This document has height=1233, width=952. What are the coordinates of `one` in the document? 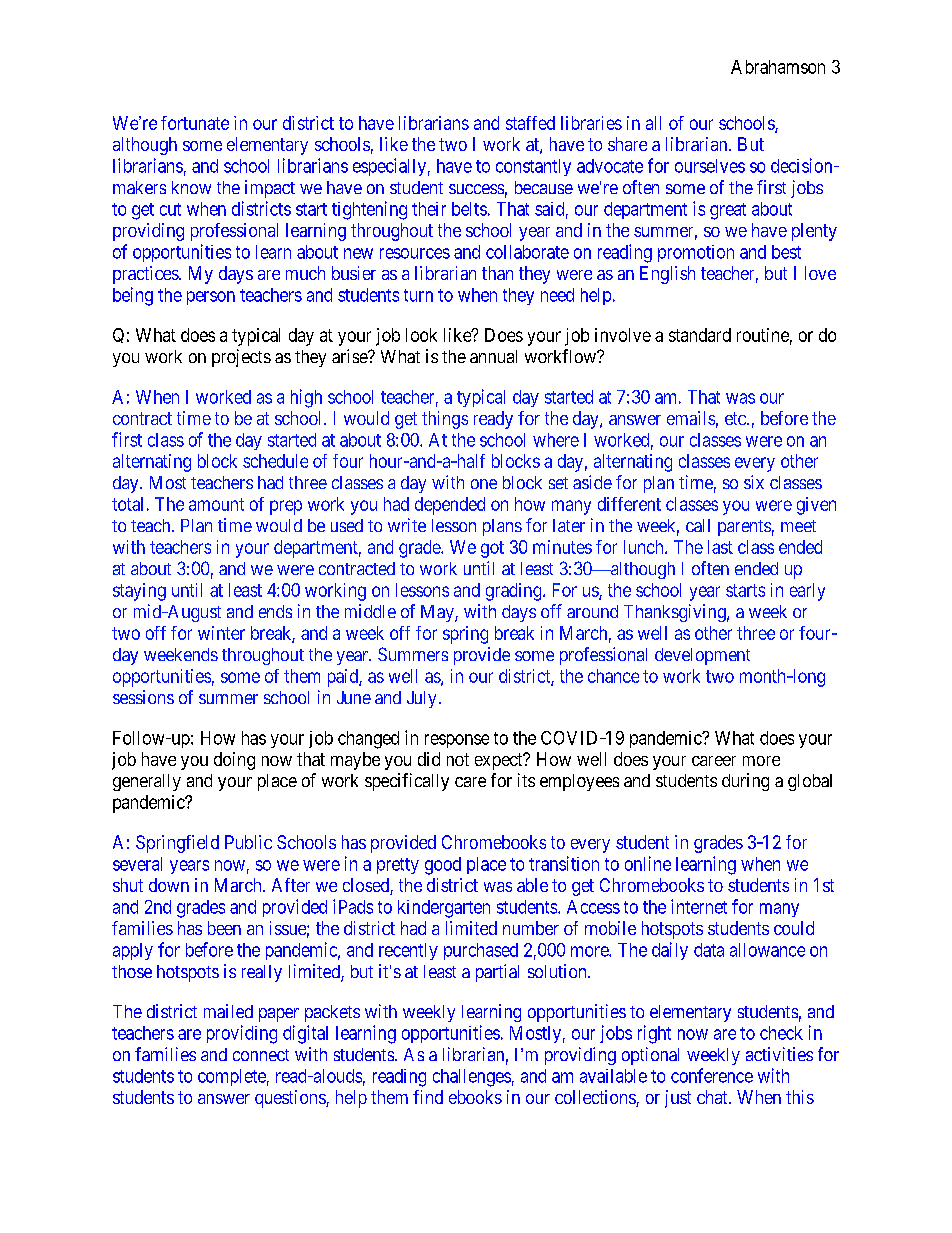 It's located at (484, 484).
